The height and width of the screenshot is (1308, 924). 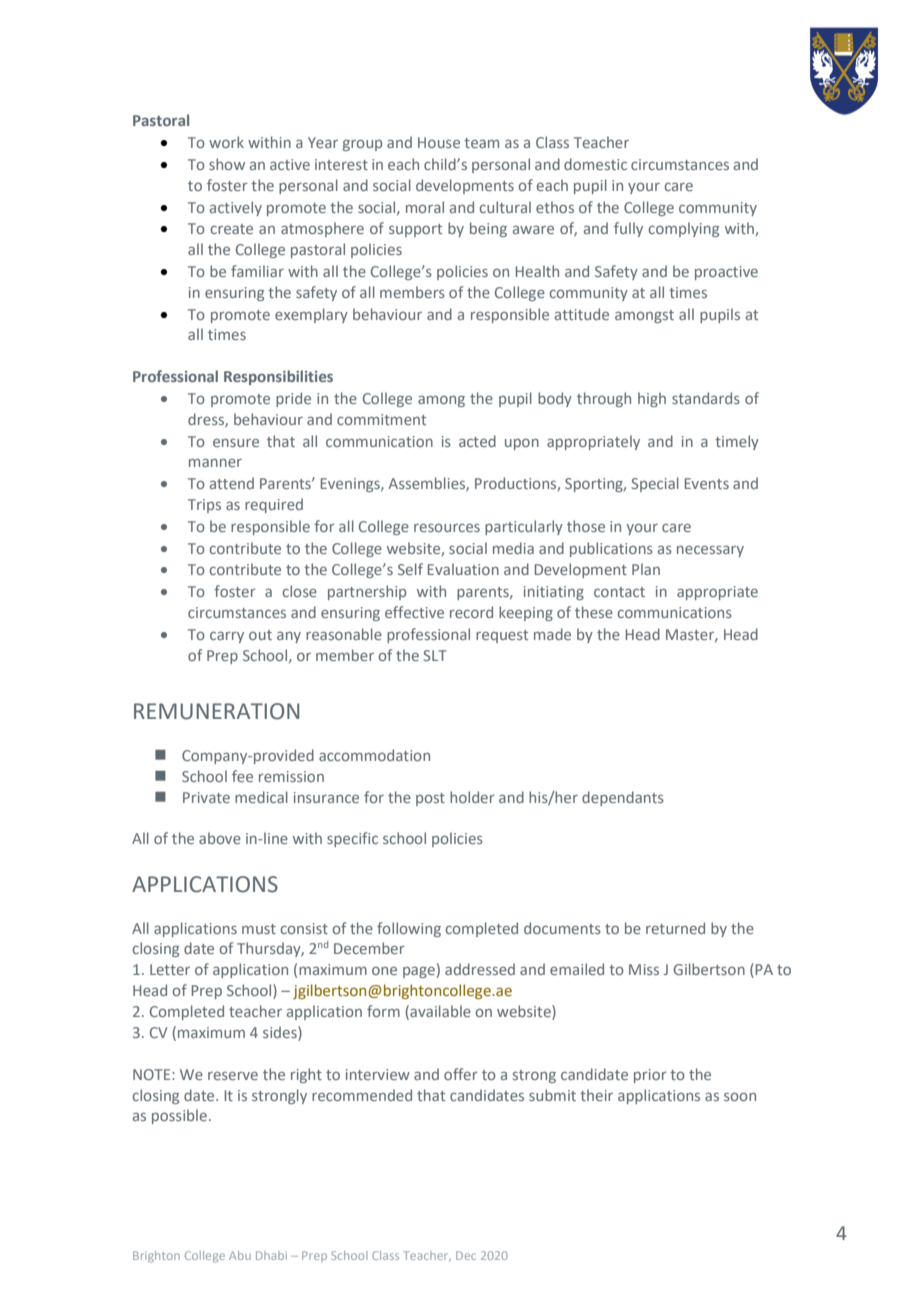 What do you see at coordinates (652, 399) in the screenshot?
I see `high` at bounding box center [652, 399].
